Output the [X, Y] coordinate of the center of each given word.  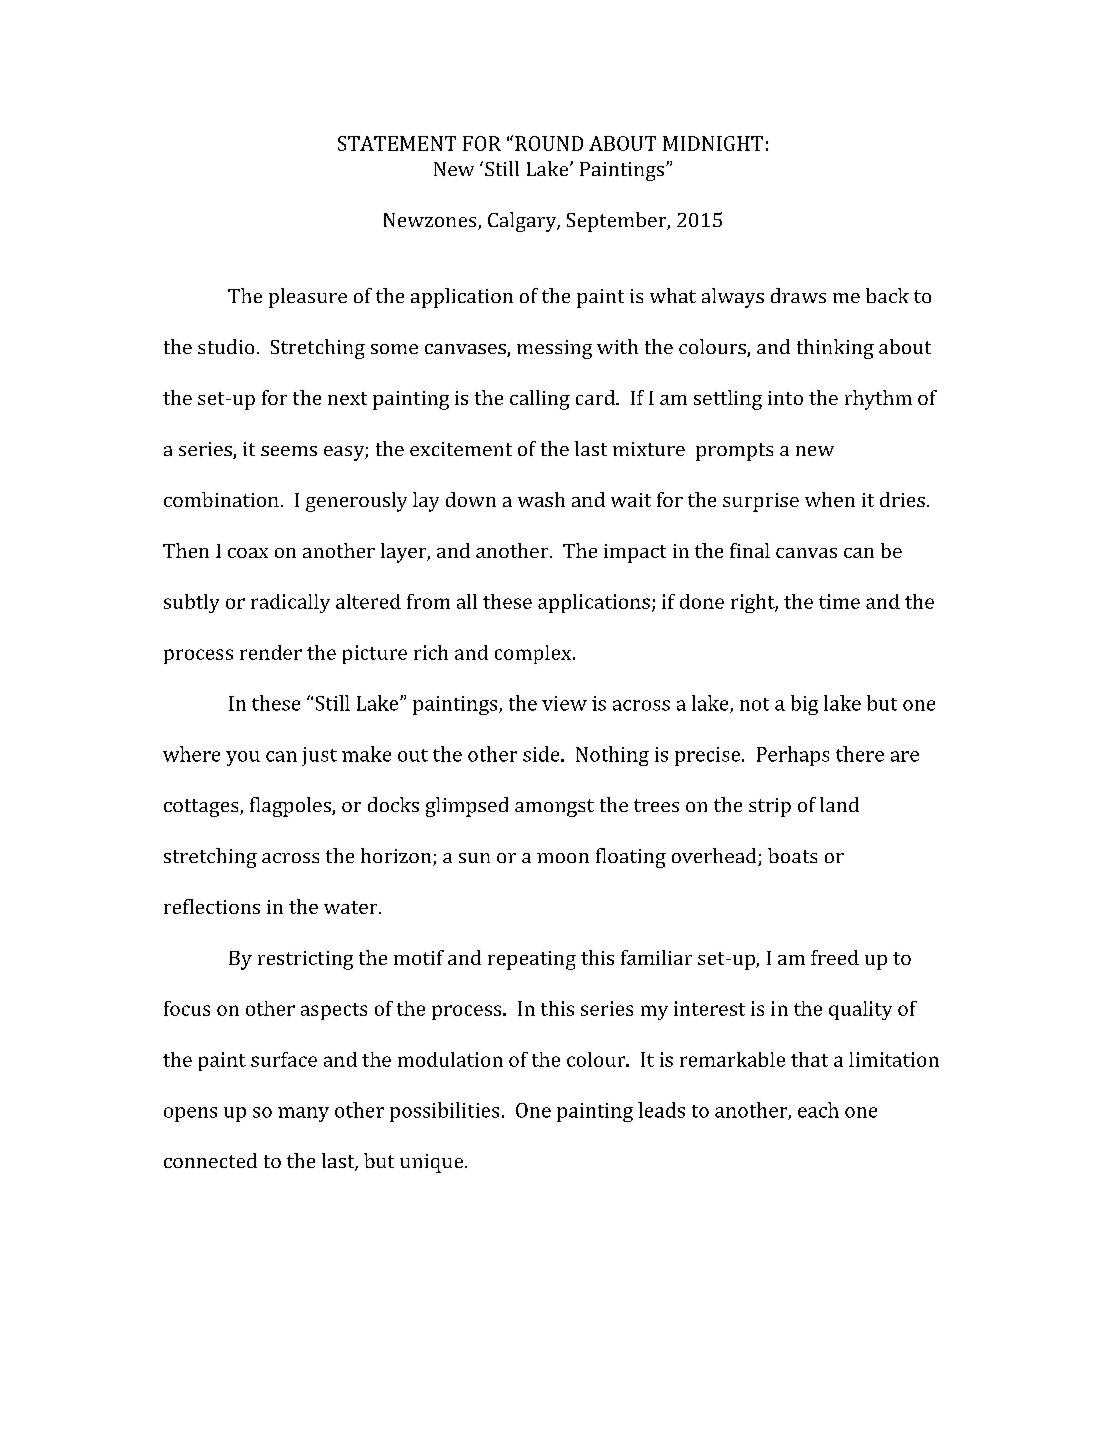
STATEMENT [397, 143]
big [804, 705]
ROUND [549, 143]
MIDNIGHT [713, 143]
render [271, 652]
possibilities [444, 1112]
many [303, 1114]
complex [534, 654]
